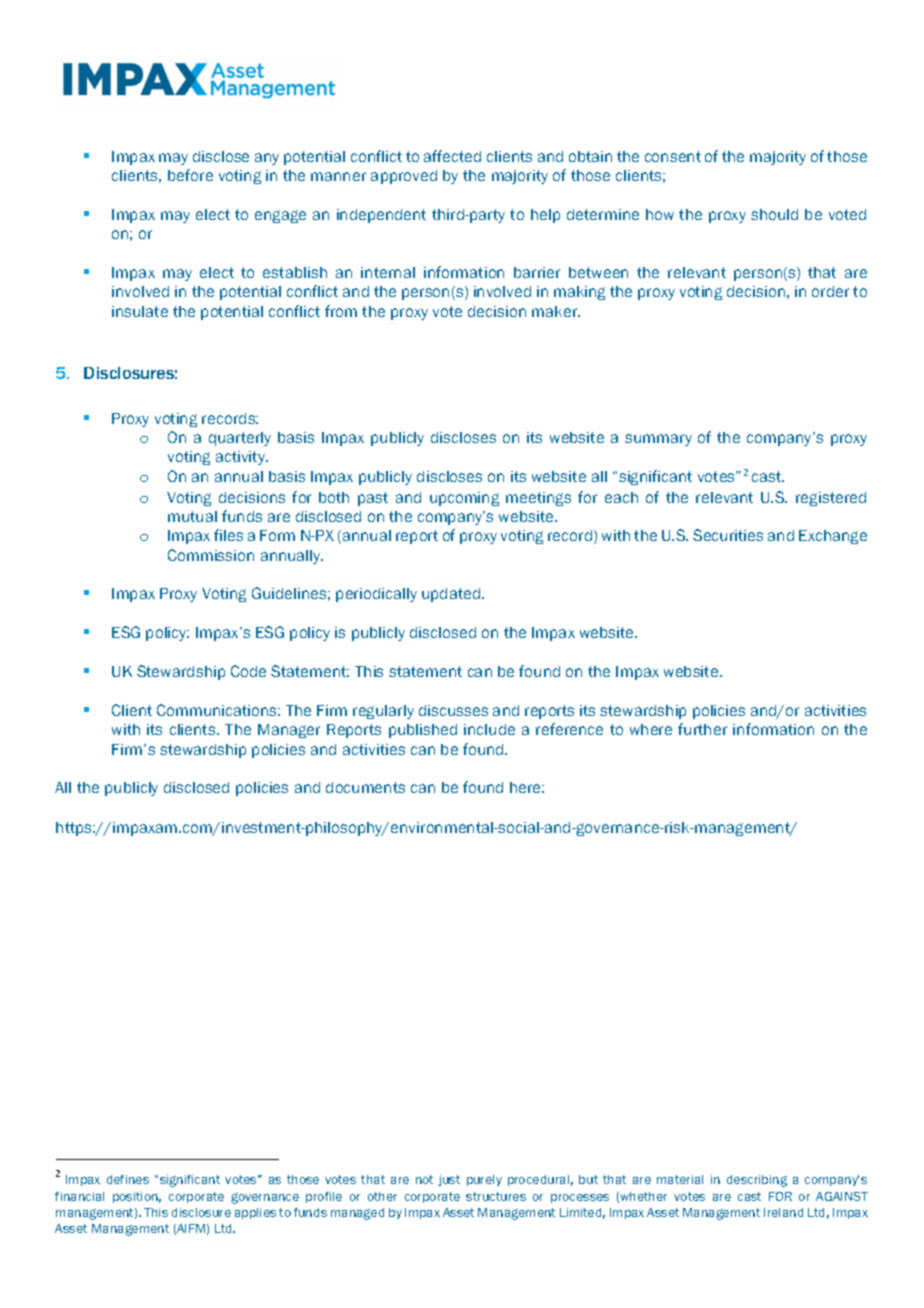 Image resolution: width=924 pixels, height=1308 pixels. What do you see at coordinates (211, 555) in the page?
I see `Commission` at bounding box center [211, 555].
